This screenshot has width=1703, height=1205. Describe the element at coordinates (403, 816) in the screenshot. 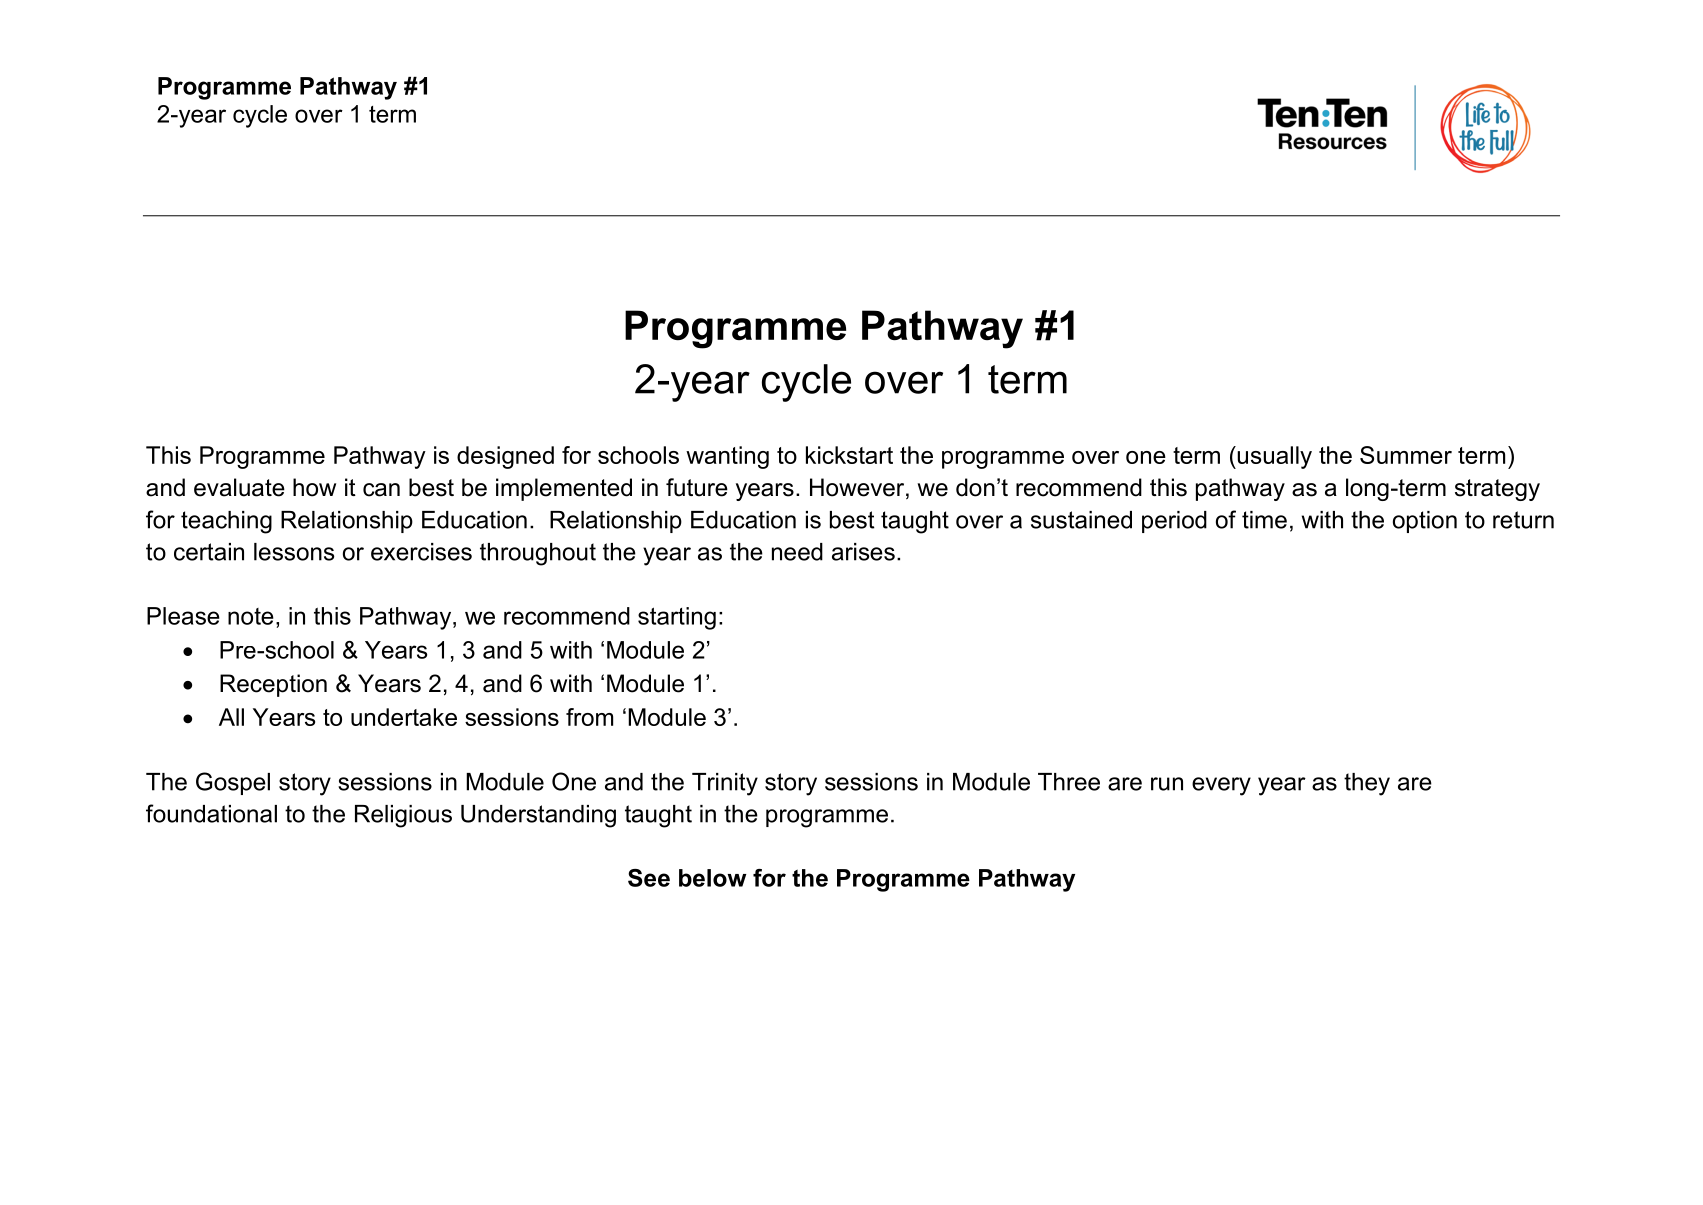

I see `Religious` at that location.
